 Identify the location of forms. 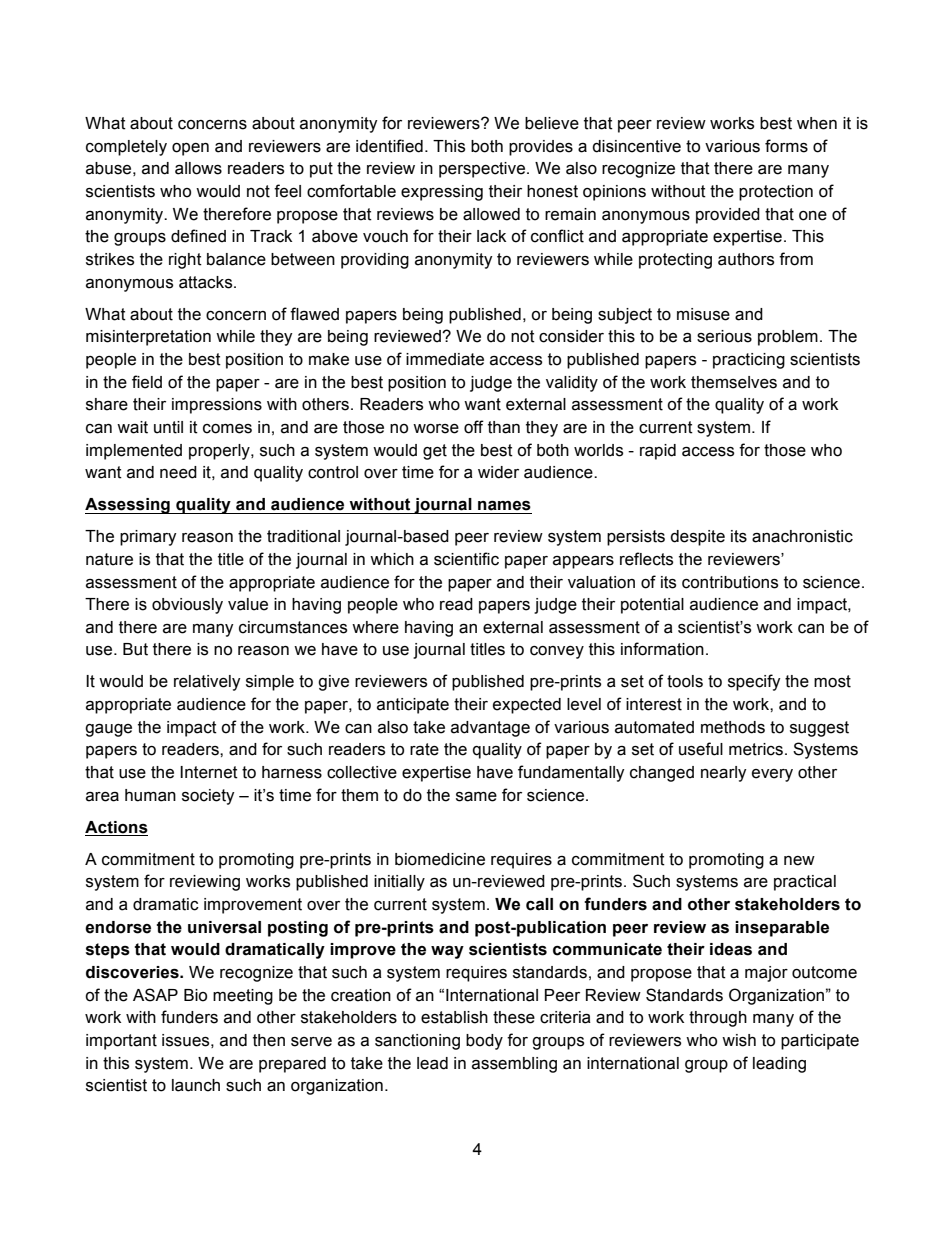
(786, 146).
